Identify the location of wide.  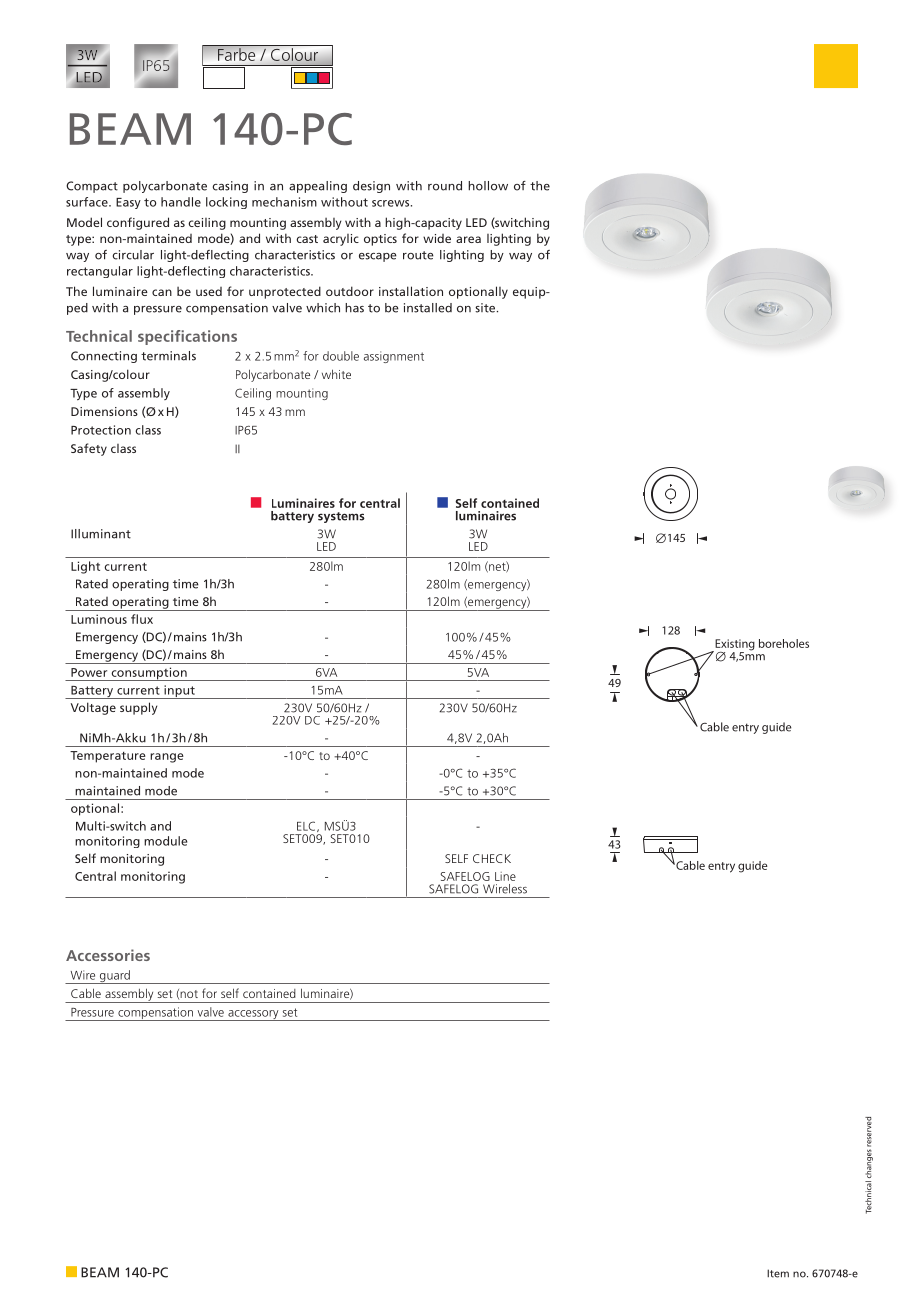
(437, 238).
